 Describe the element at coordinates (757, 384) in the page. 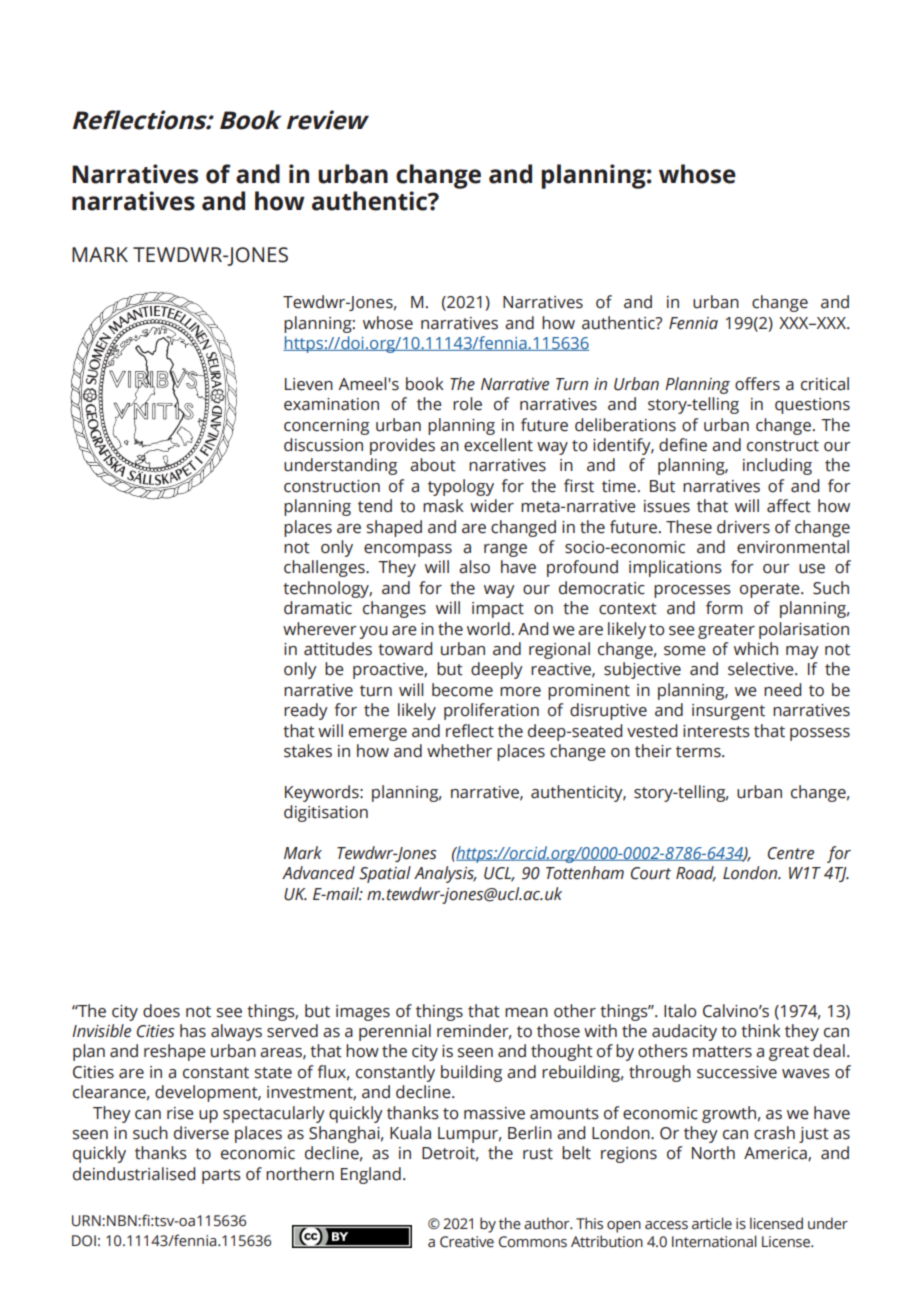

I see `offers` at that location.
